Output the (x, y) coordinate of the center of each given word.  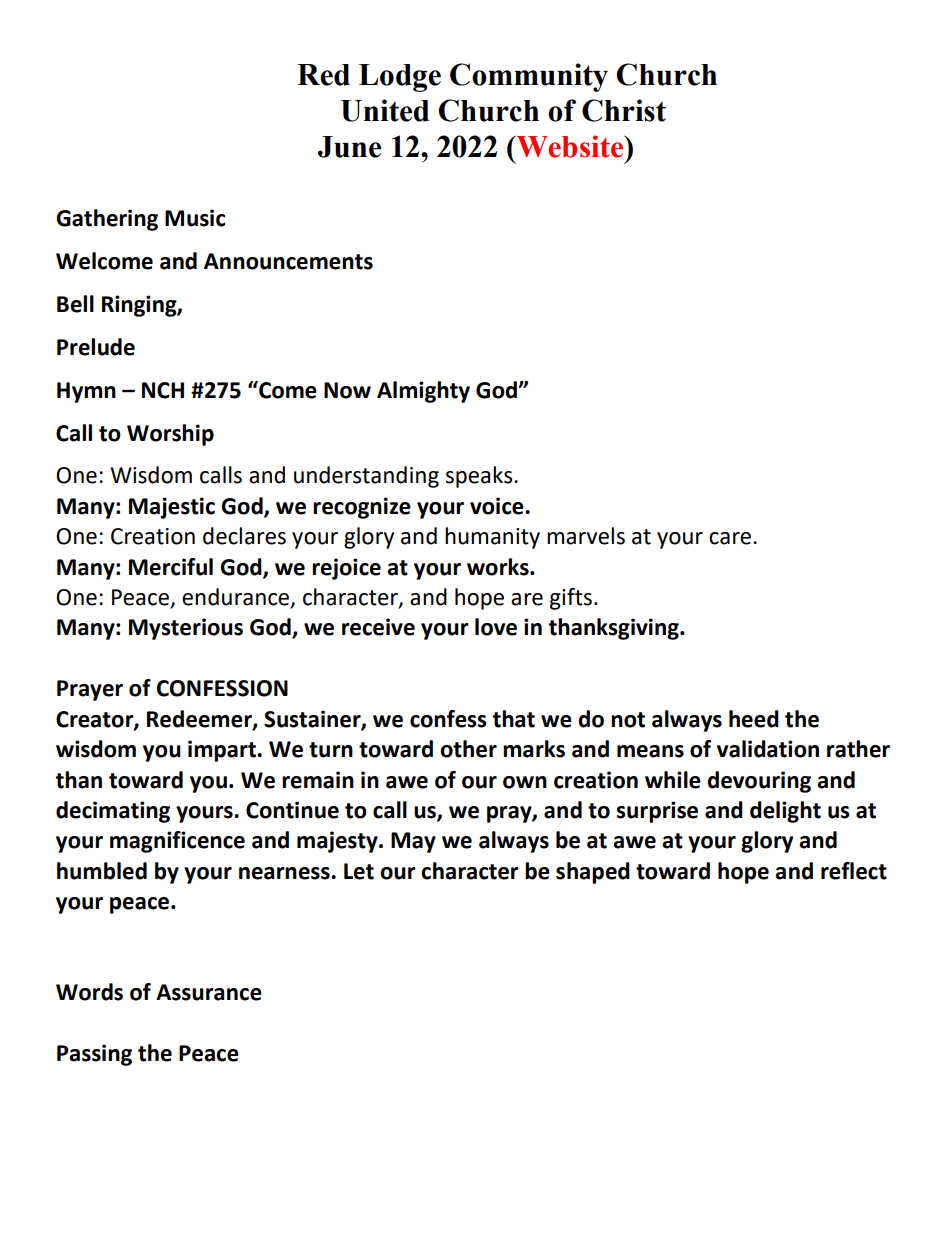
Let (359, 871)
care (731, 538)
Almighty (423, 392)
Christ (624, 110)
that (514, 719)
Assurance (209, 992)
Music (195, 218)
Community (529, 77)
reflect (854, 871)
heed (754, 719)
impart (223, 751)
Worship (170, 435)
